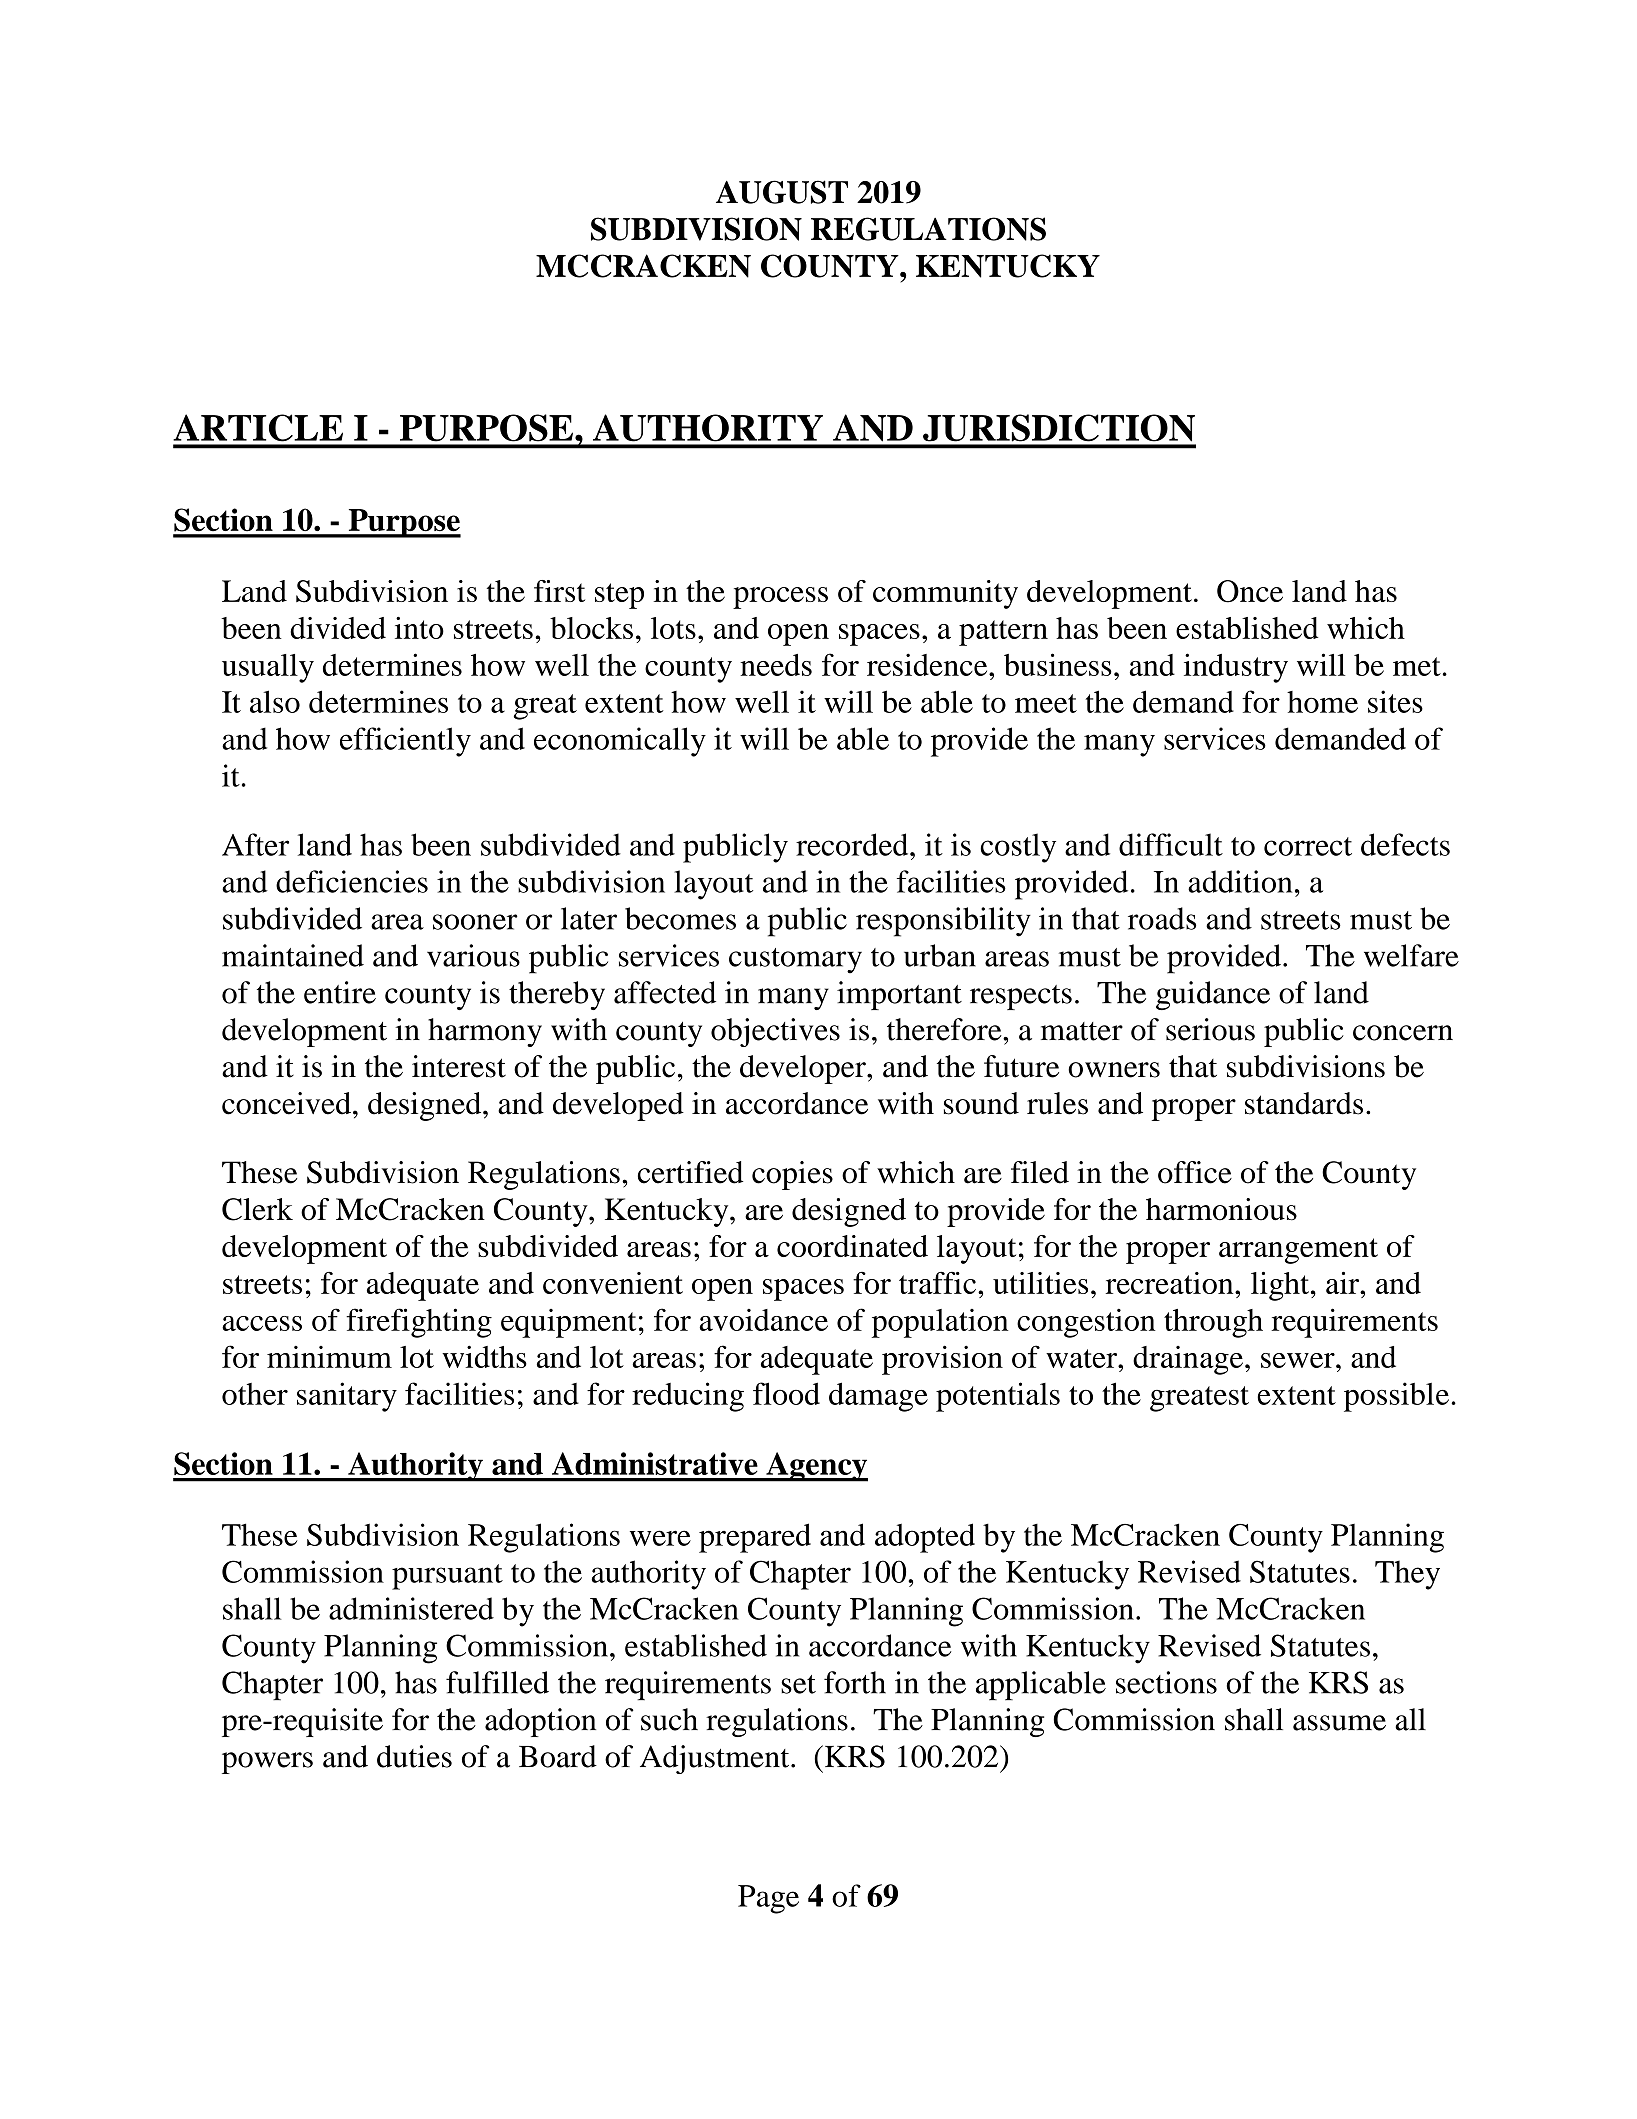 The width and height of the document is (1637, 2119). I want to click on serious, so click(1210, 1029).
